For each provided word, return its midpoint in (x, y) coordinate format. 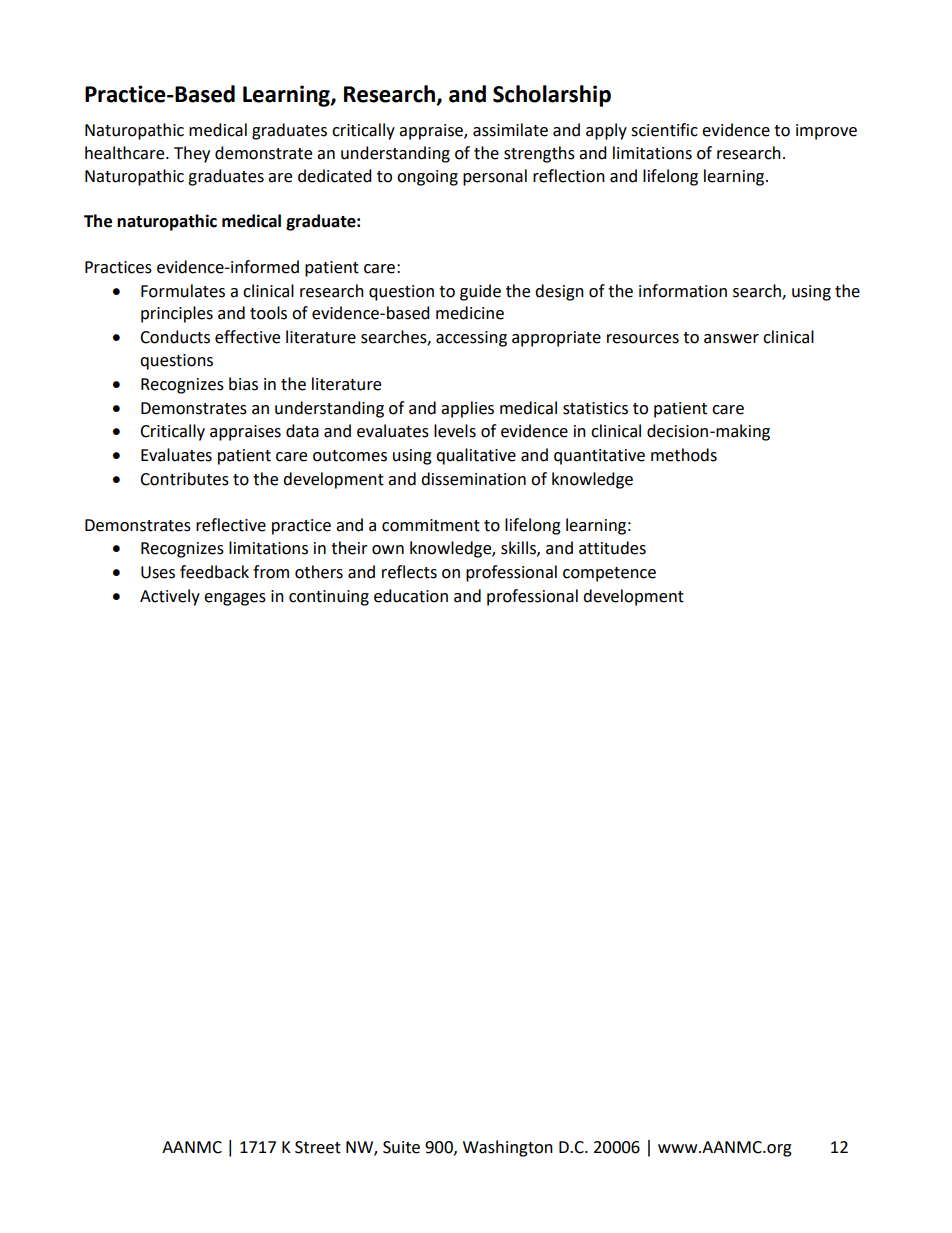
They (192, 154)
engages (235, 599)
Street (318, 1147)
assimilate (510, 130)
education (411, 596)
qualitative (476, 456)
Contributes (184, 479)
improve (826, 132)
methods (684, 455)
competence (609, 574)
